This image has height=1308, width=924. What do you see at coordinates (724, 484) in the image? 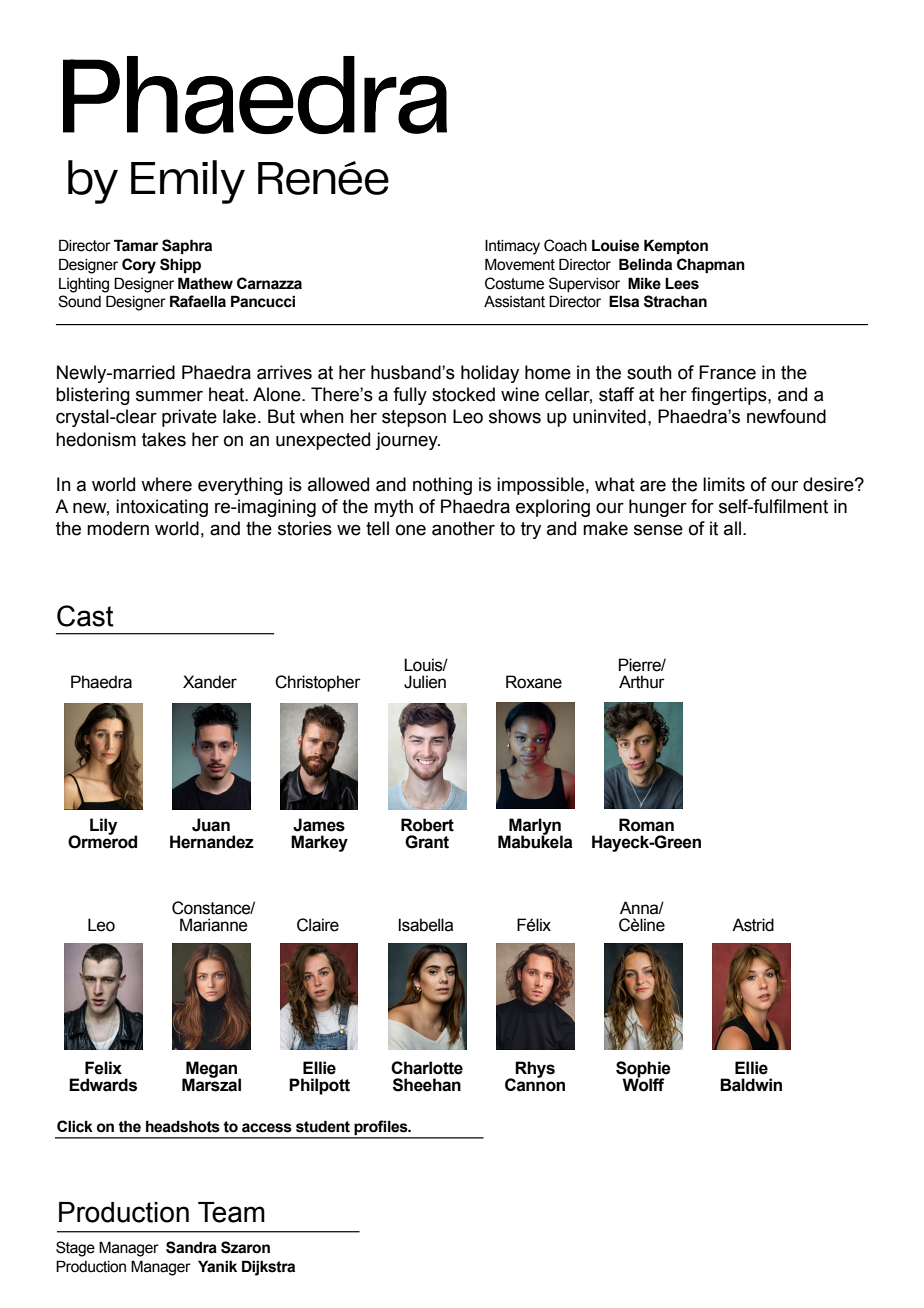
I see `limits` at bounding box center [724, 484].
